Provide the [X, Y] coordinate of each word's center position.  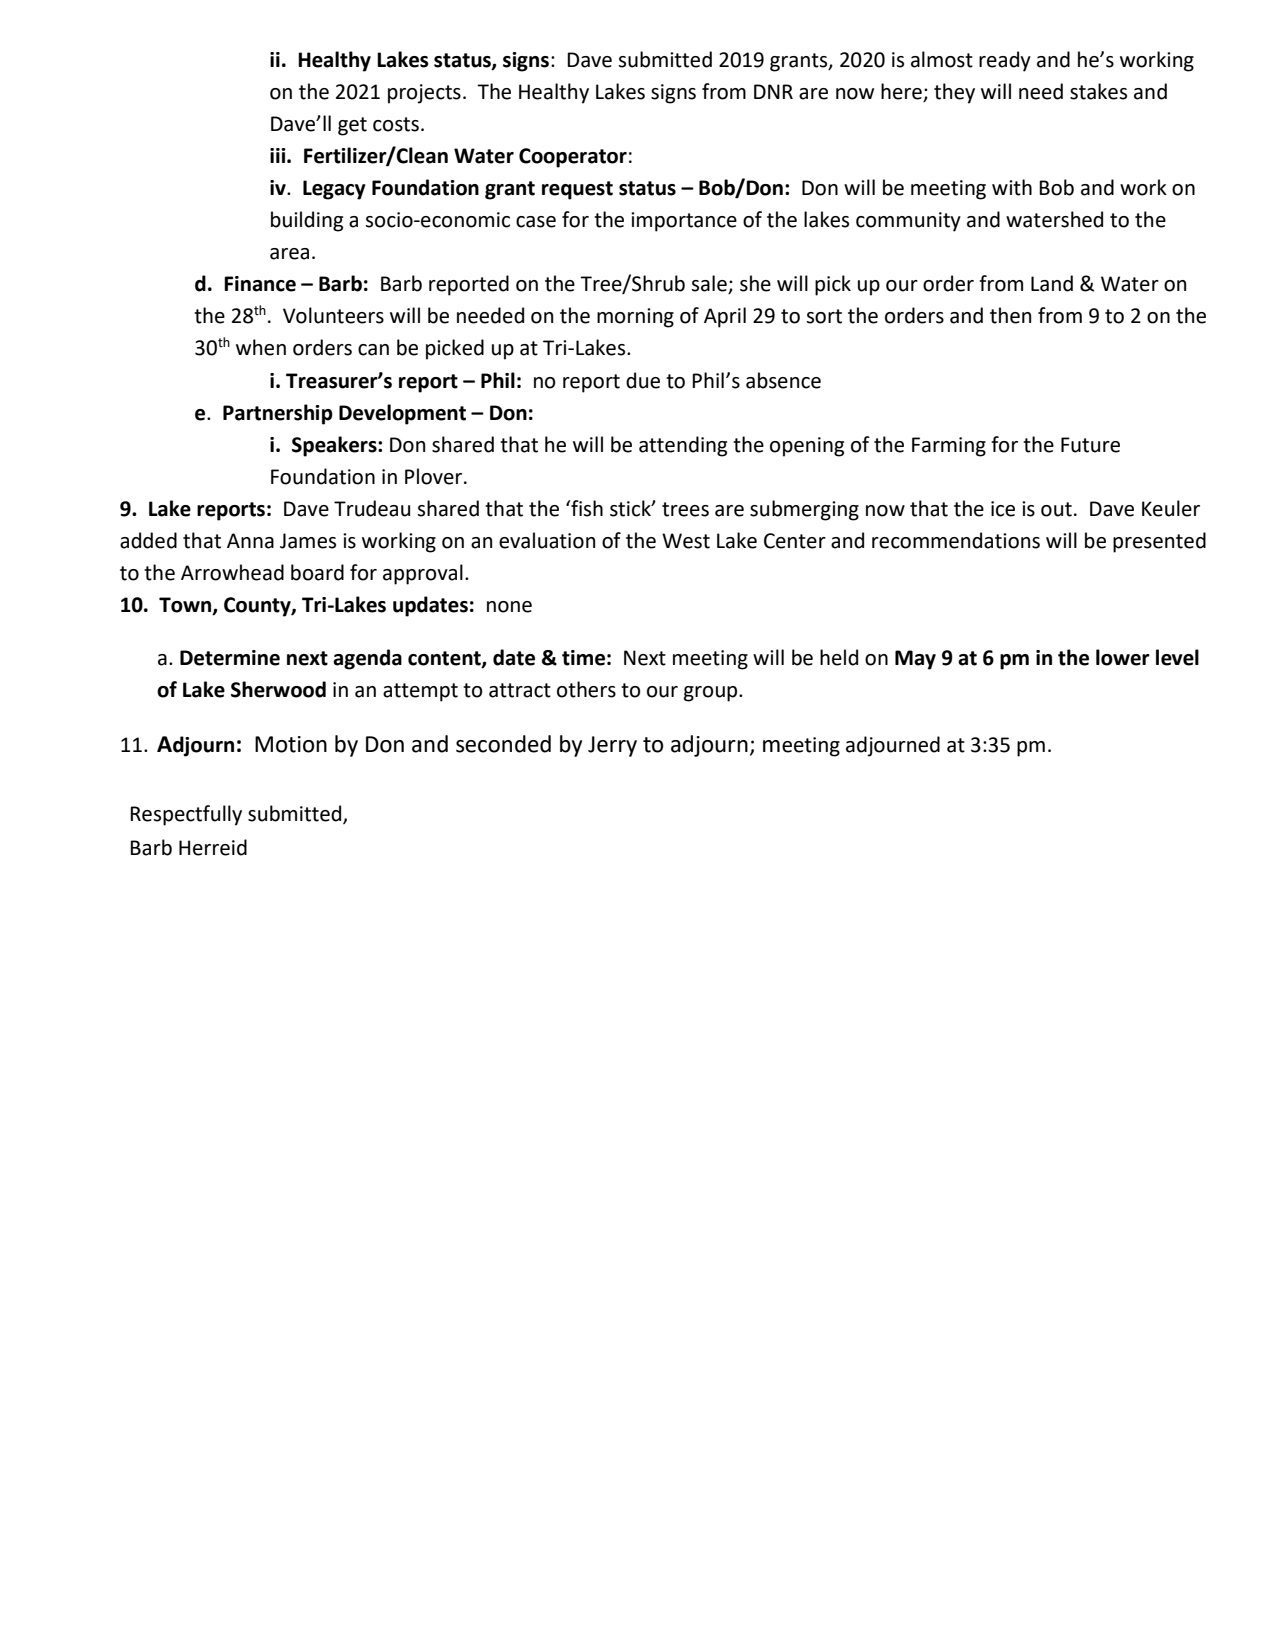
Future [1090, 445]
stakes [1098, 91]
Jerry [612, 746]
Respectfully [186, 815]
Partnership [278, 414]
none [509, 607]
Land [1052, 283]
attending [683, 446]
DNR [773, 91]
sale [710, 284]
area [289, 254]
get [352, 126]
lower [1123, 657]
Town [186, 606]
